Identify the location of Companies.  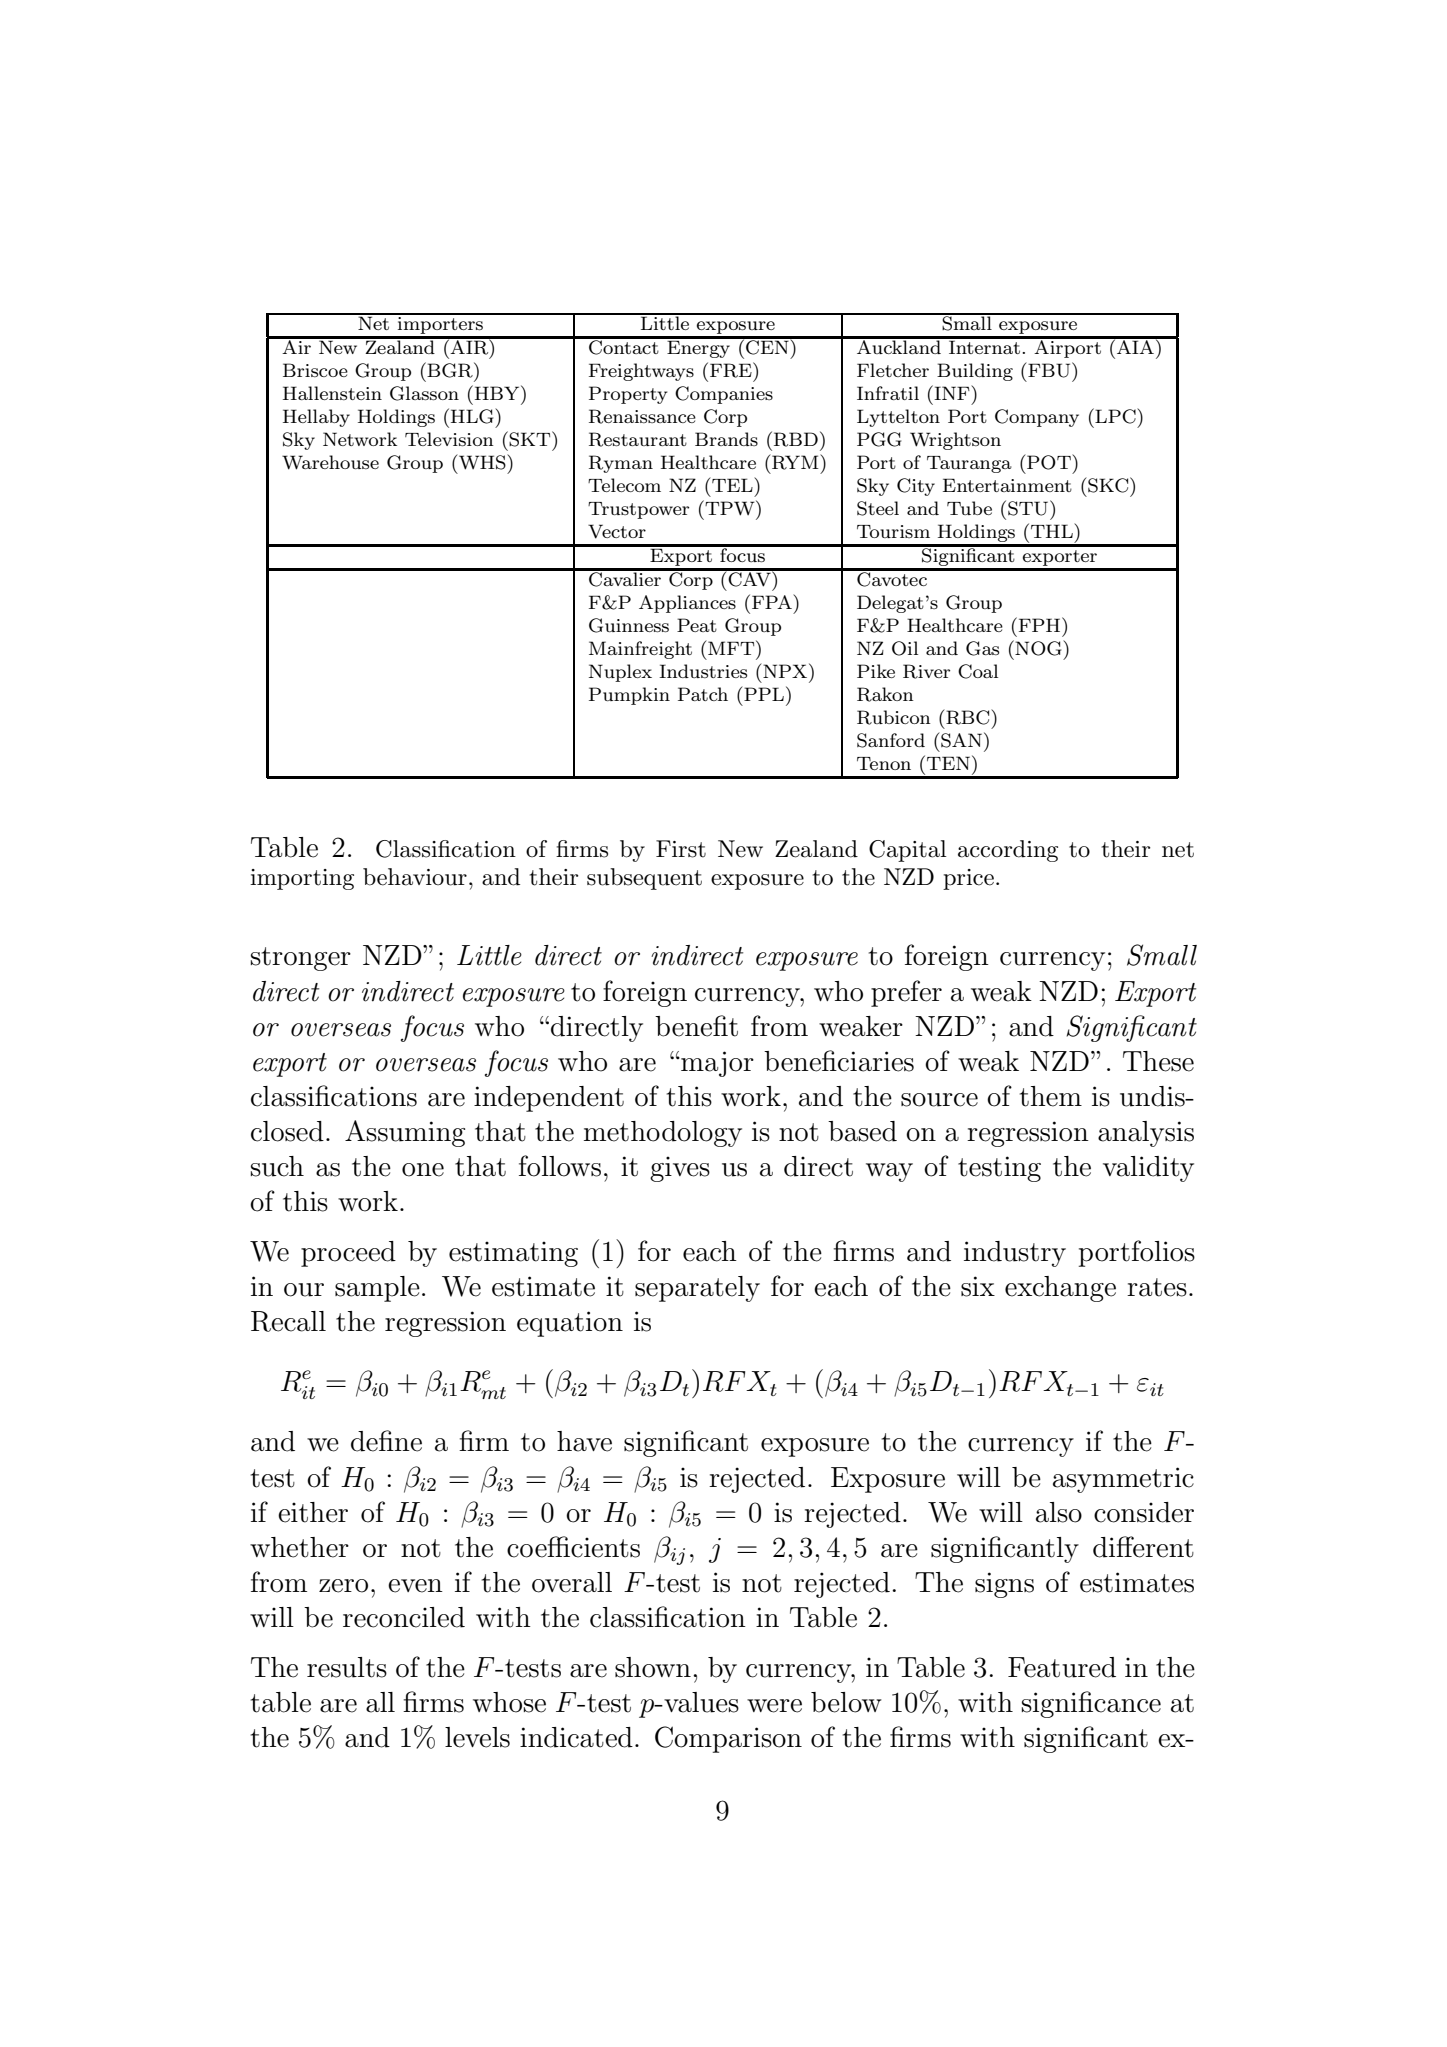
(724, 395).
